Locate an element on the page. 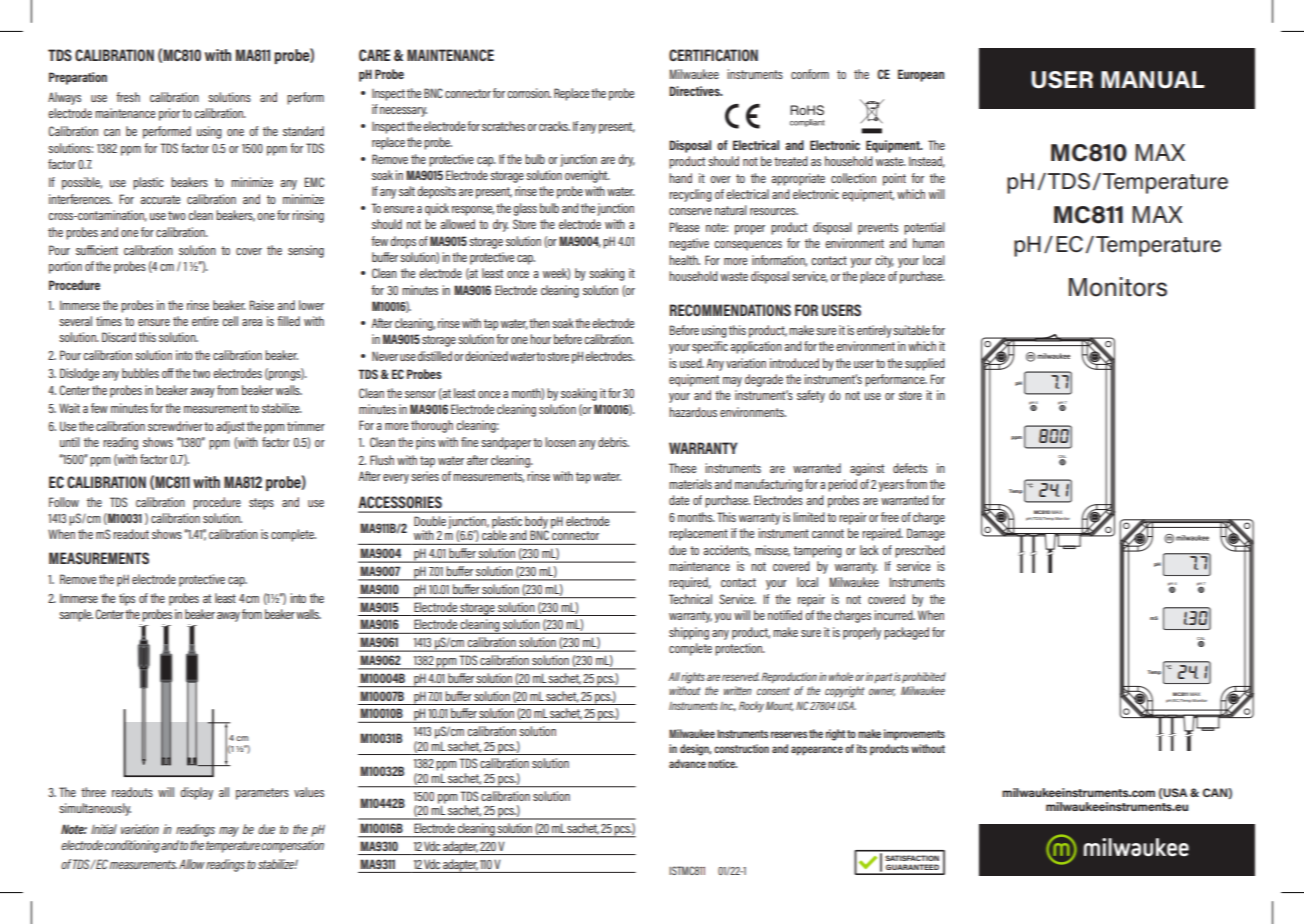 This document has width=1304, height=924. debris is located at coordinates (613, 442).
